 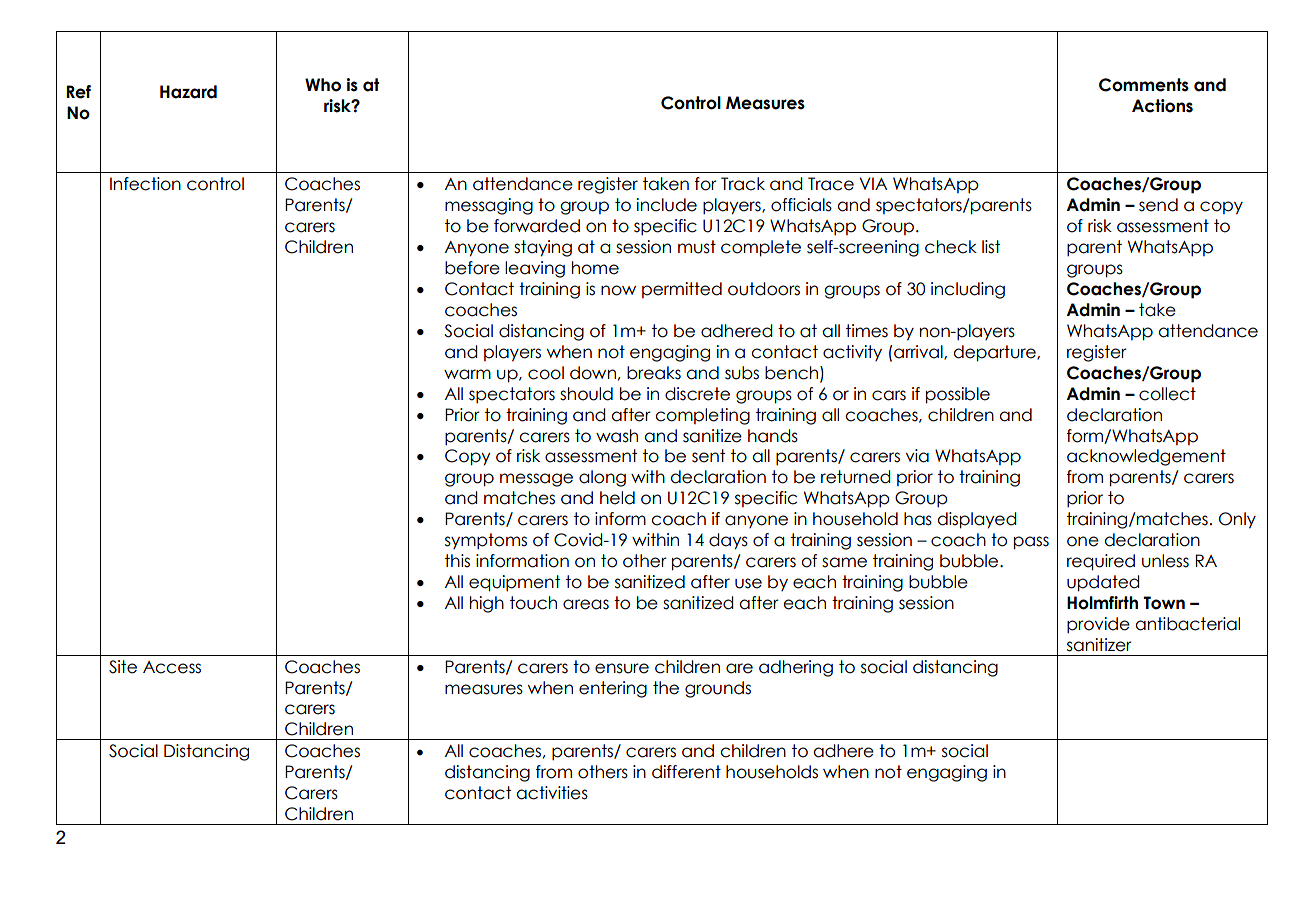 What do you see at coordinates (682, 290) in the page?
I see `permitted` at bounding box center [682, 290].
